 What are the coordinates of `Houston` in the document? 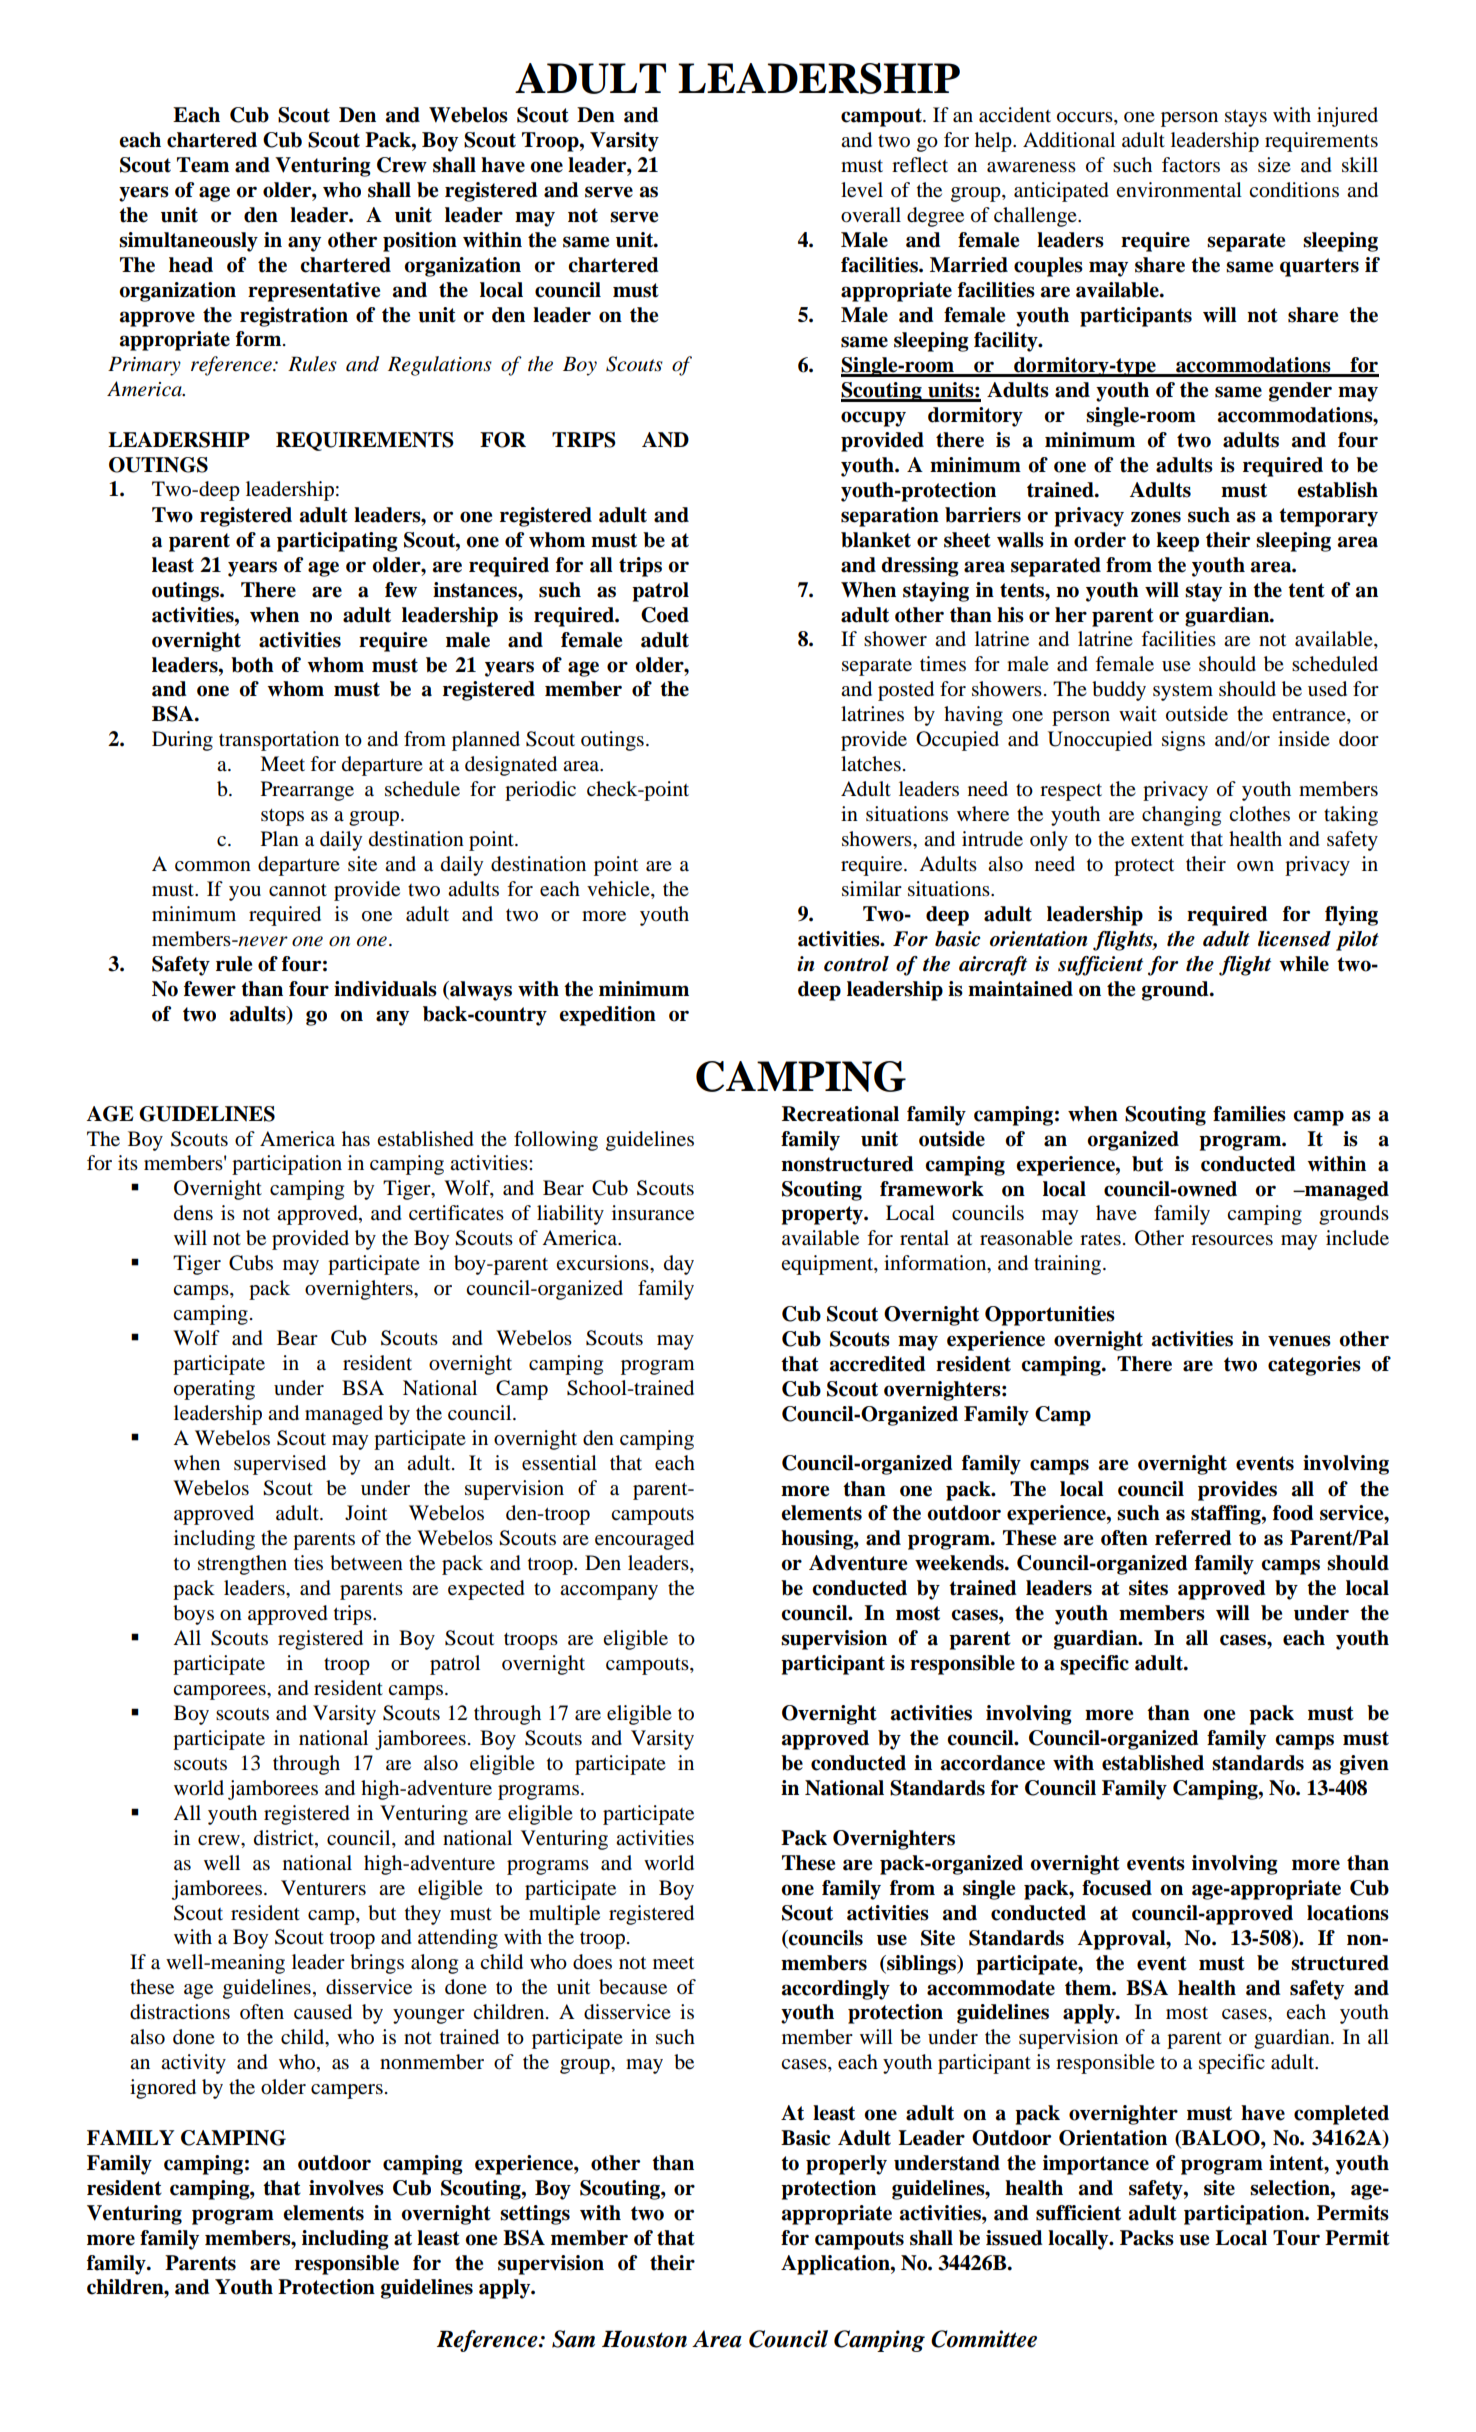 It's located at (644, 2339).
